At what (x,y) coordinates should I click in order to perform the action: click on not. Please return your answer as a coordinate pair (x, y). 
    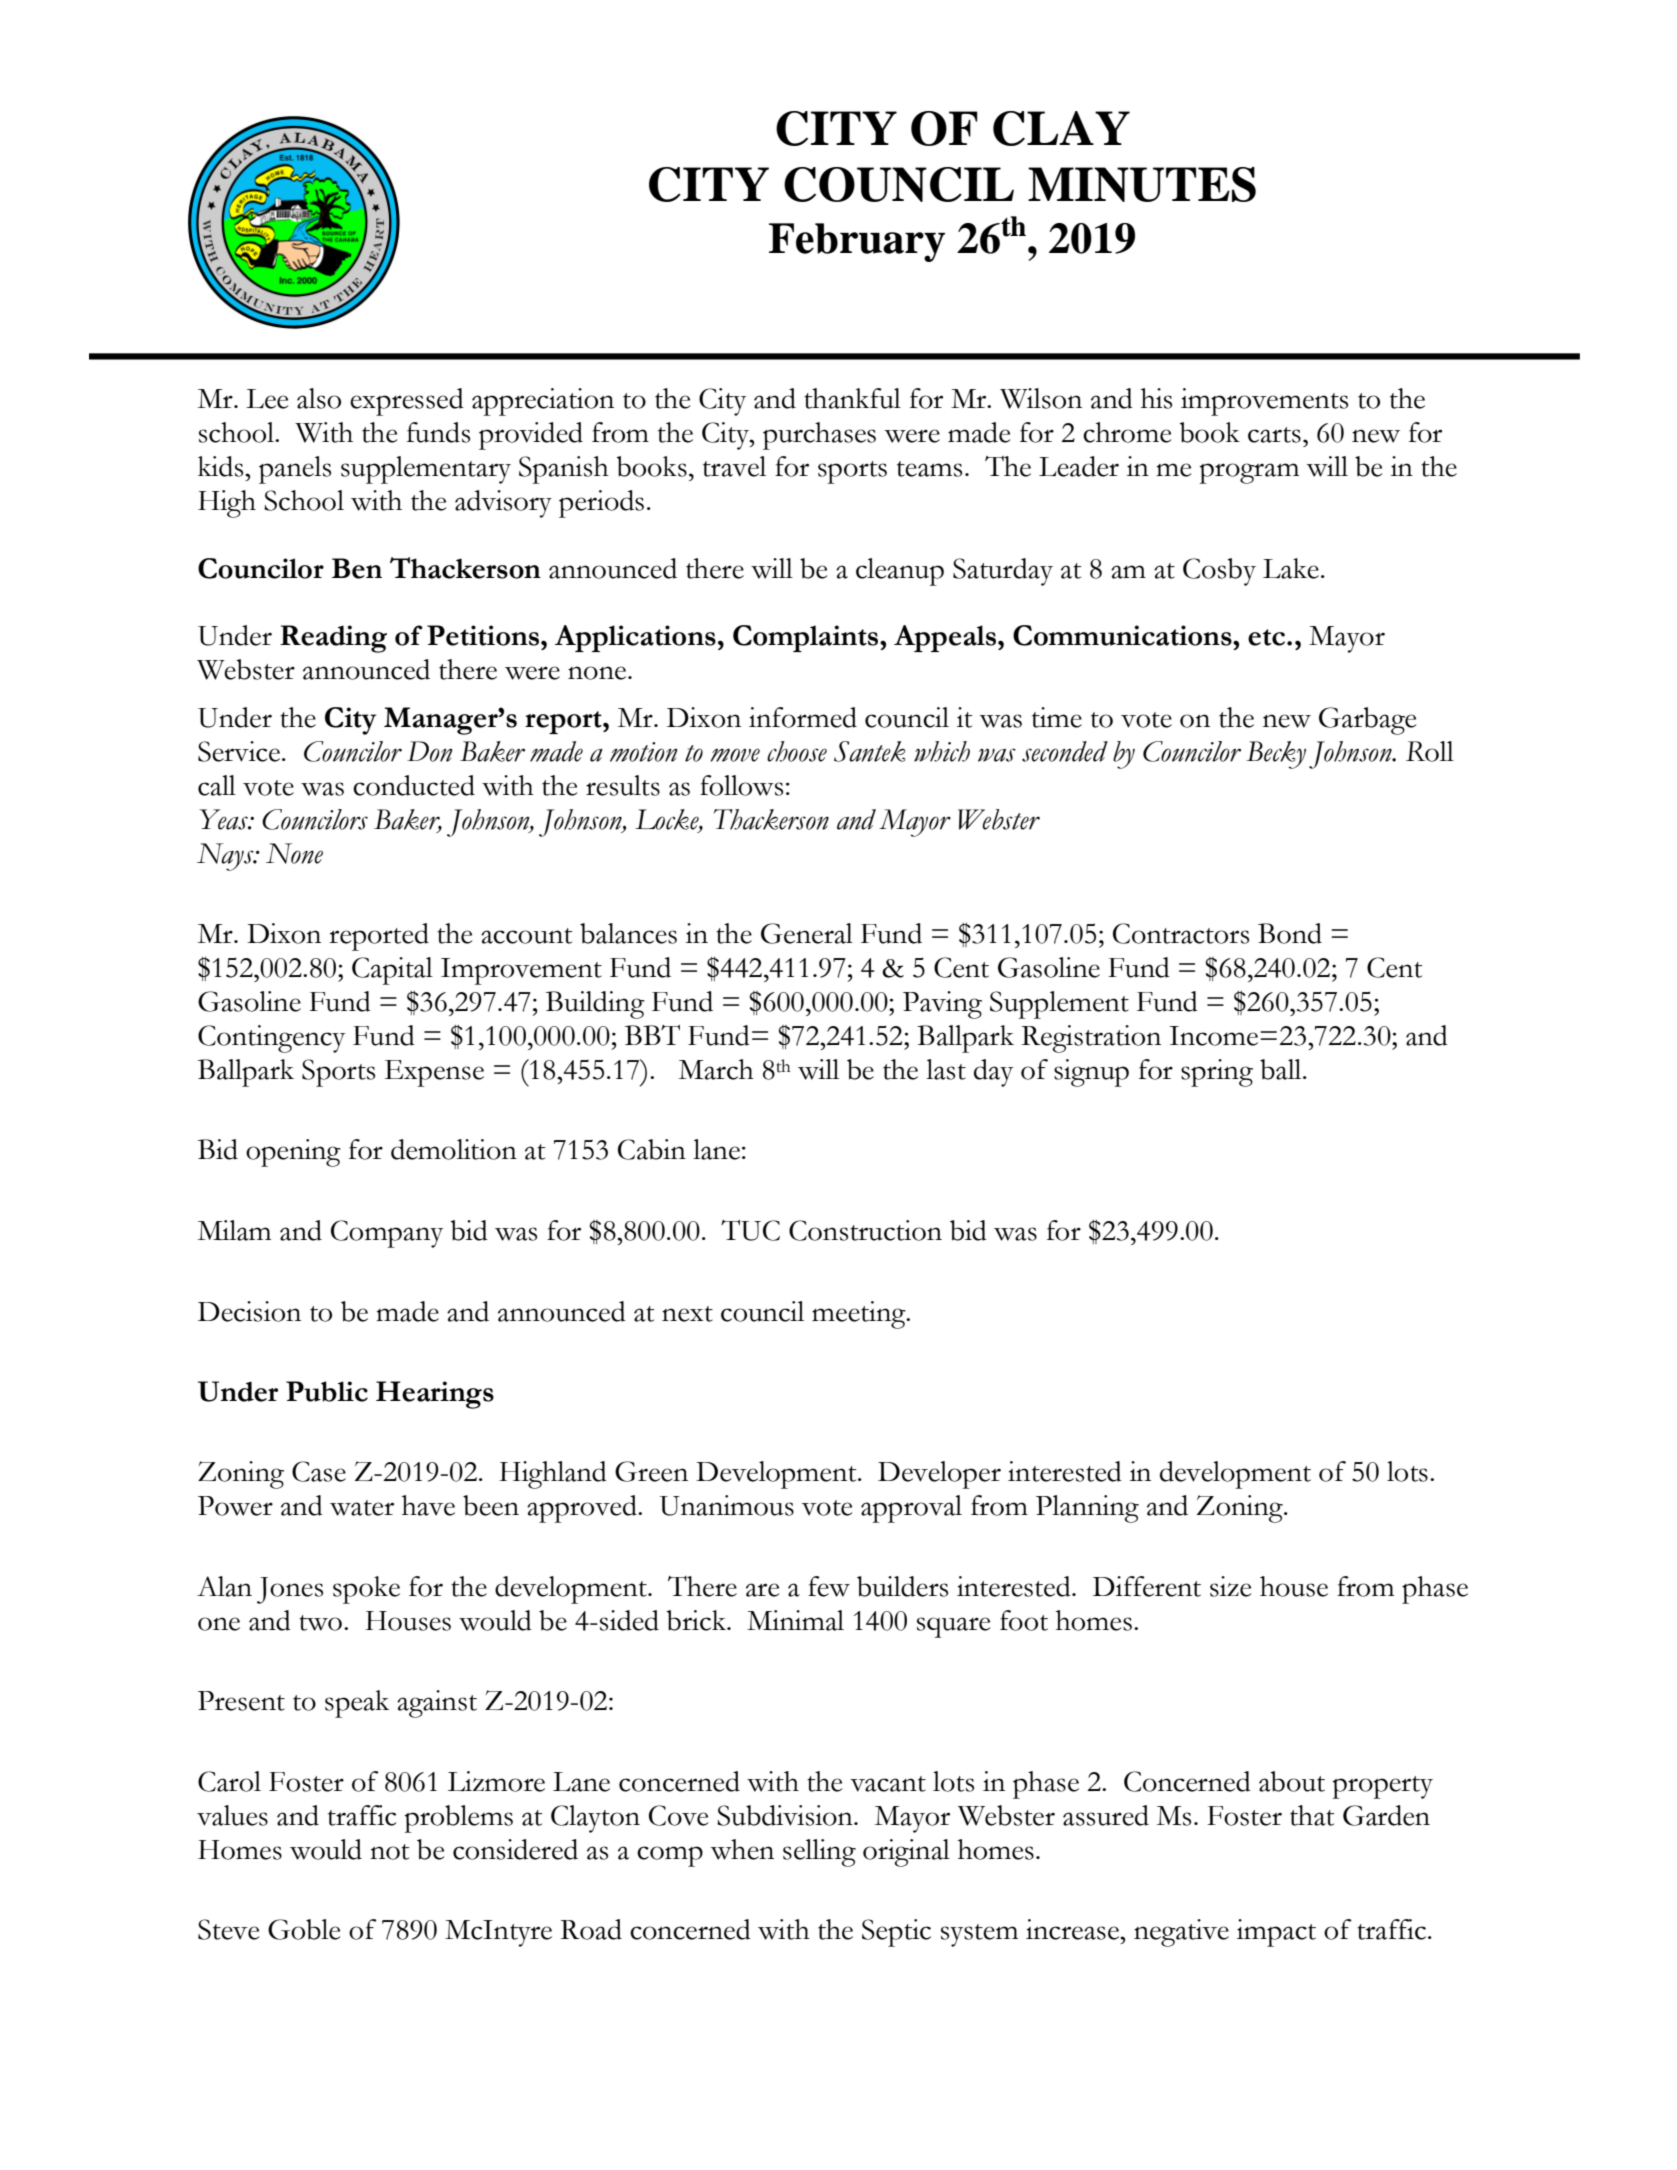
    Looking at the image, I should click on (389, 1852).
